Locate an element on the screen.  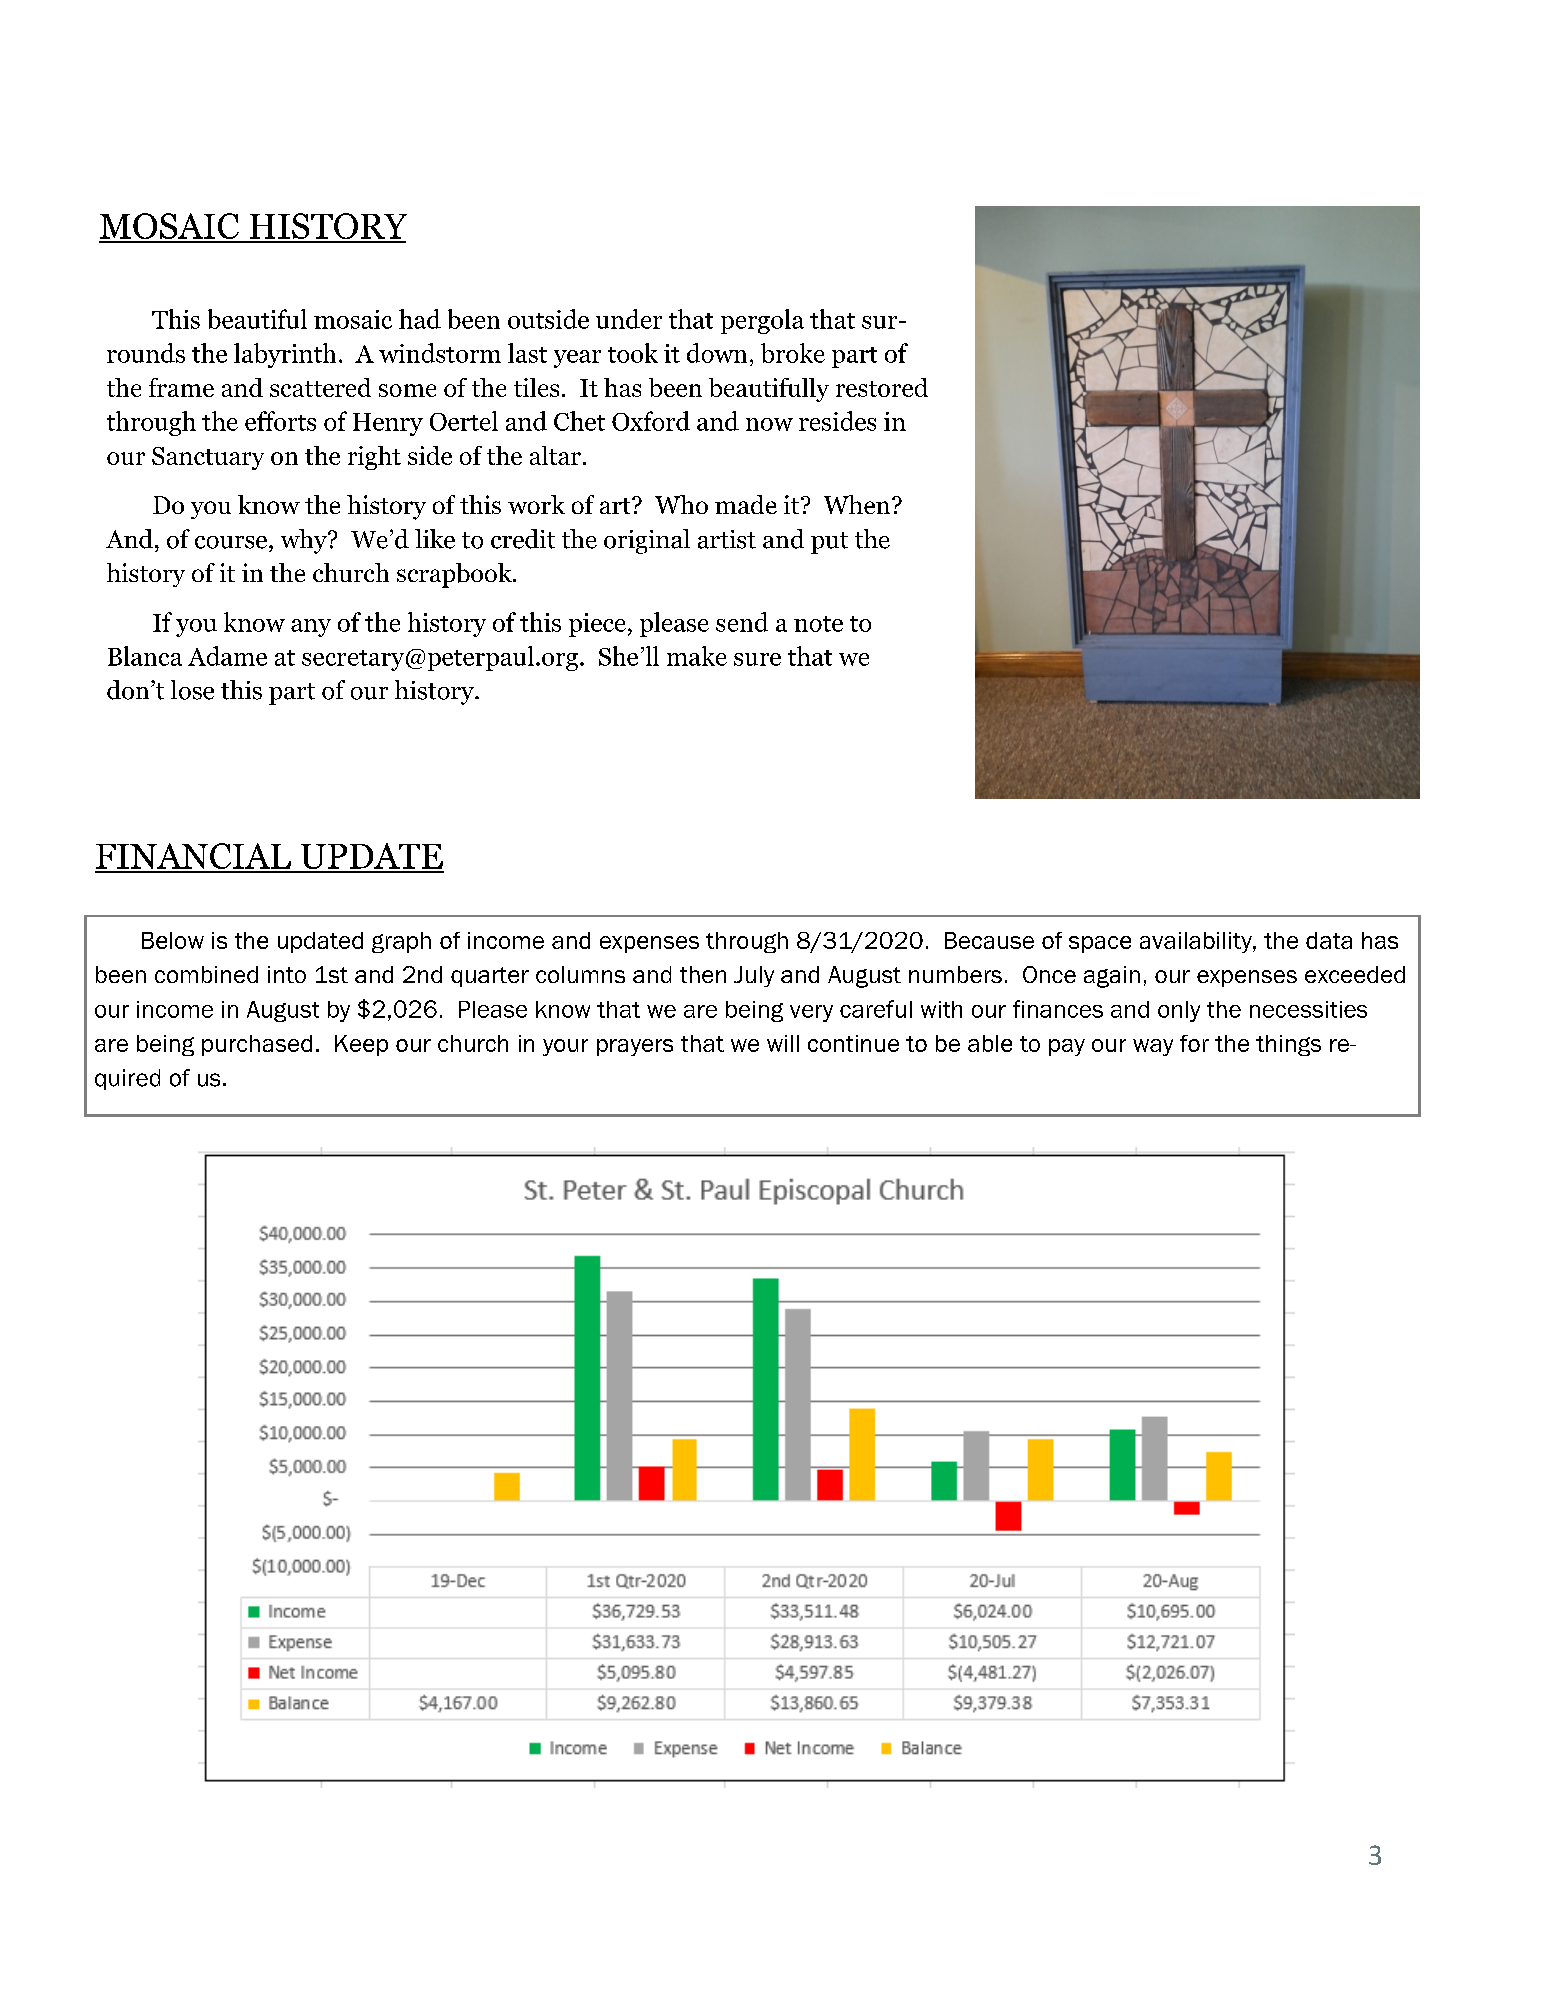
Below is located at coordinates (173, 940).
